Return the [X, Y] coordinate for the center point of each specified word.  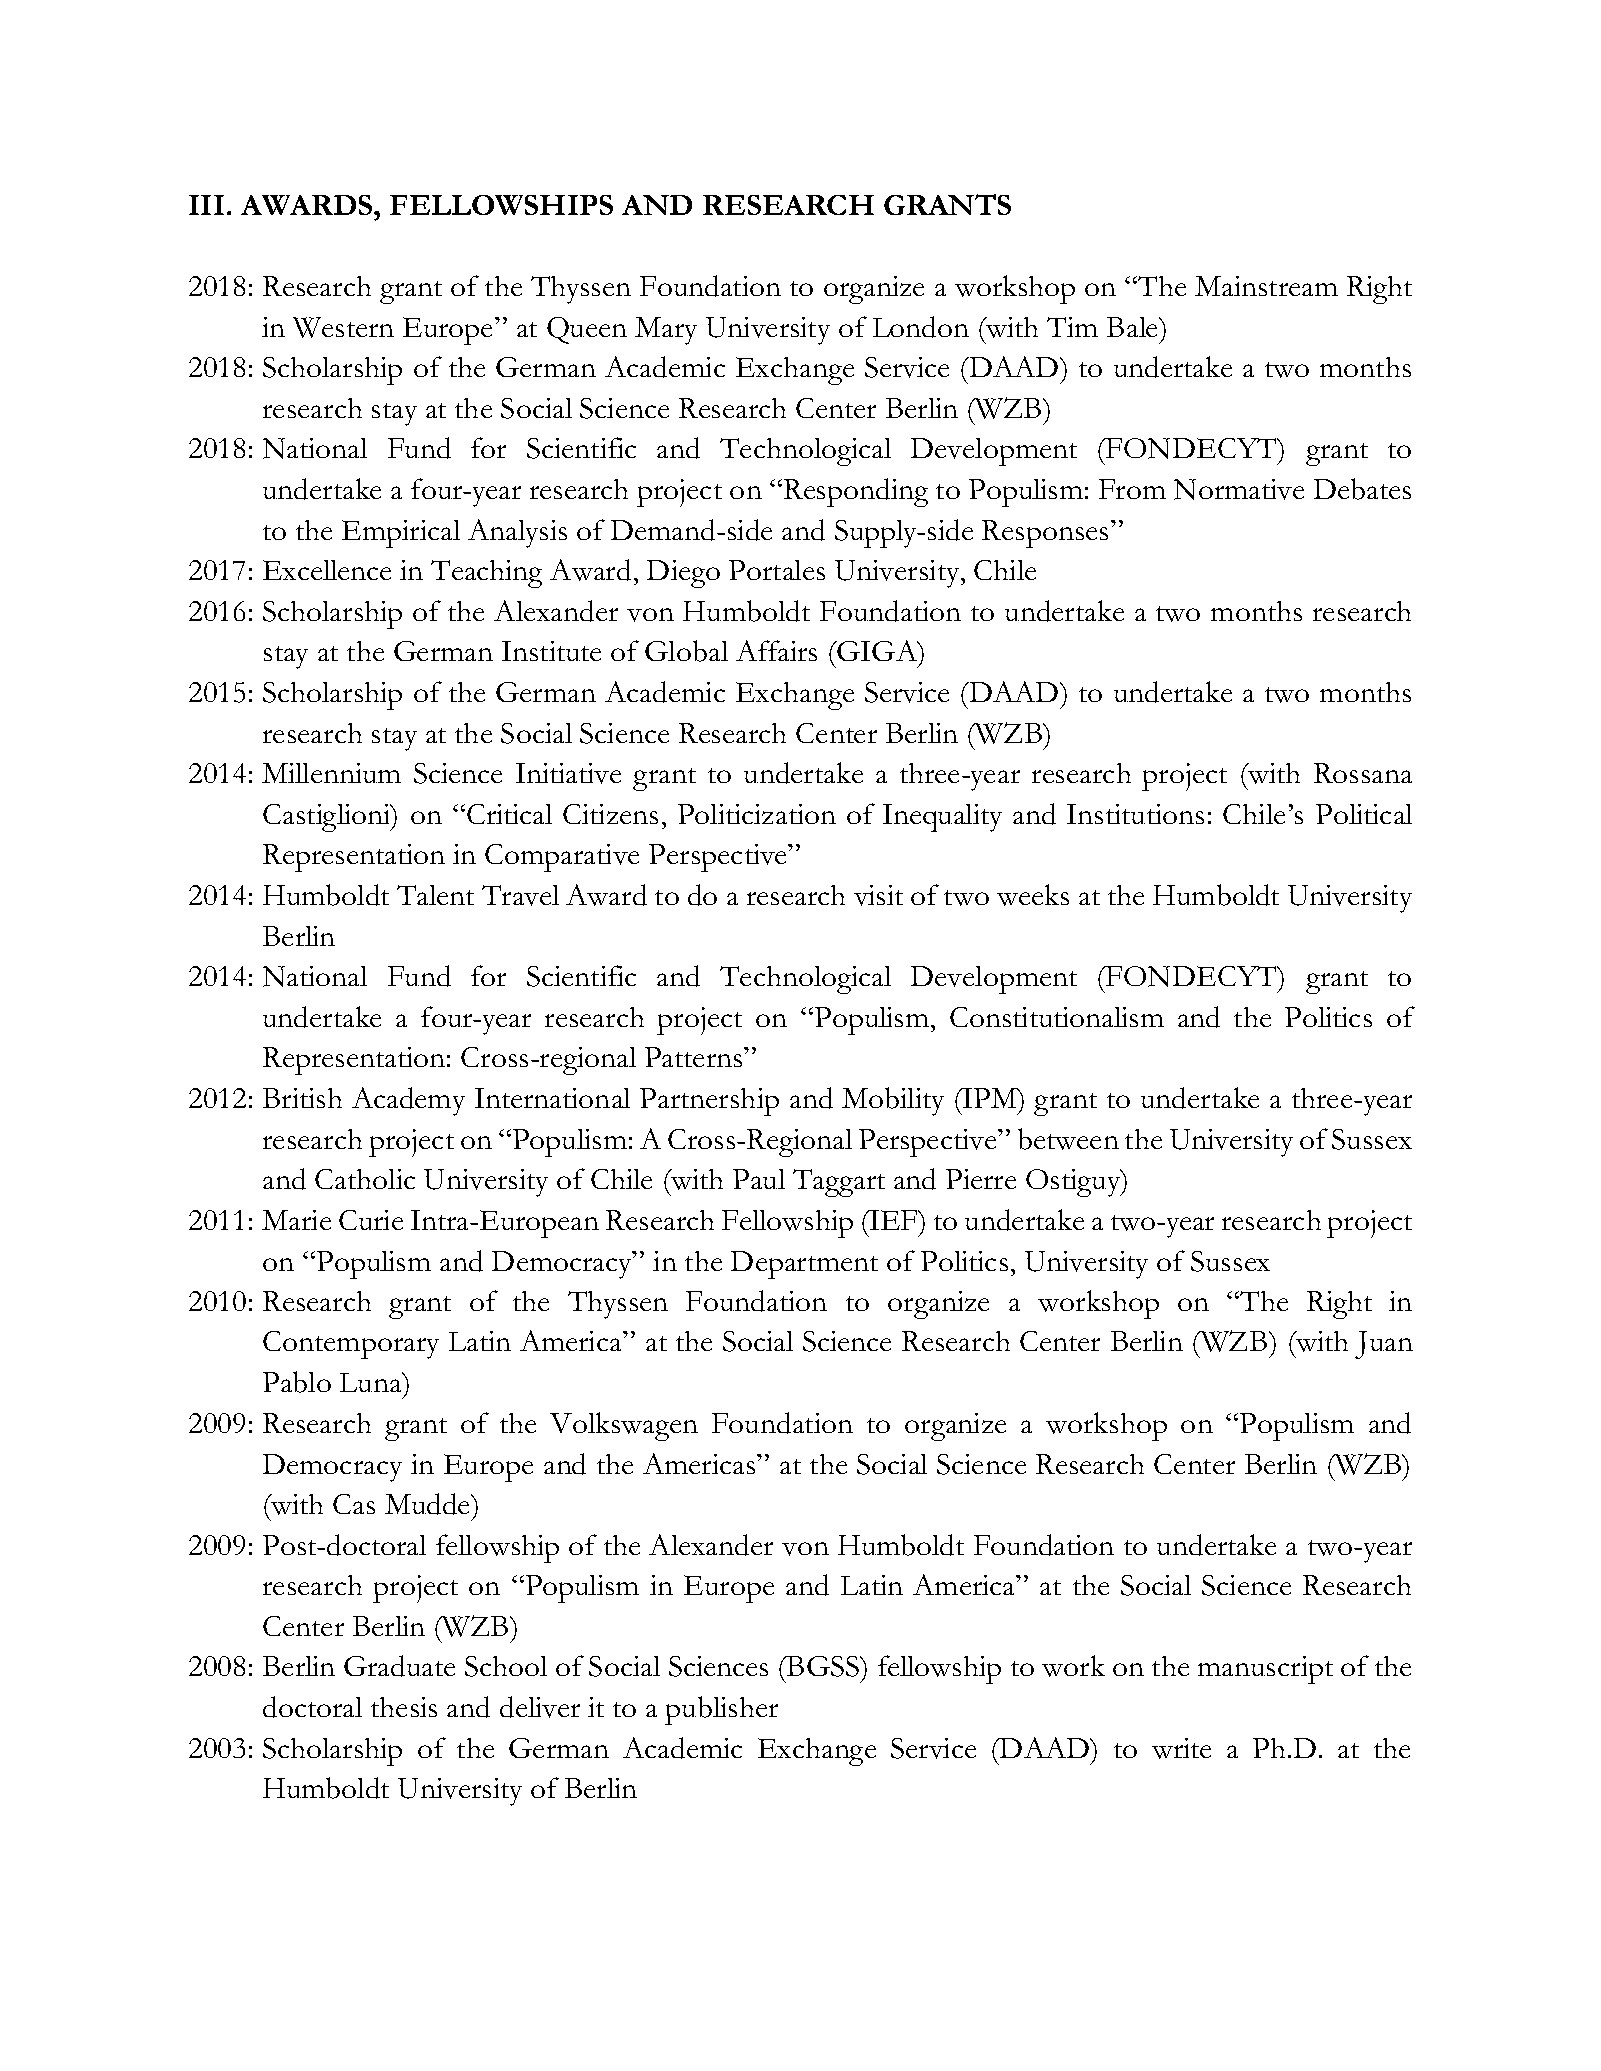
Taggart [839, 1183]
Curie [371, 1220]
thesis [404, 1707]
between [1068, 1139]
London [921, 327]
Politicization [757, 814]
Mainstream [1266, 286]
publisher [721, 1710]
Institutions [1135, 814]
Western [343, 327]
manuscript [1265, 1670]
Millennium [331, 773]
